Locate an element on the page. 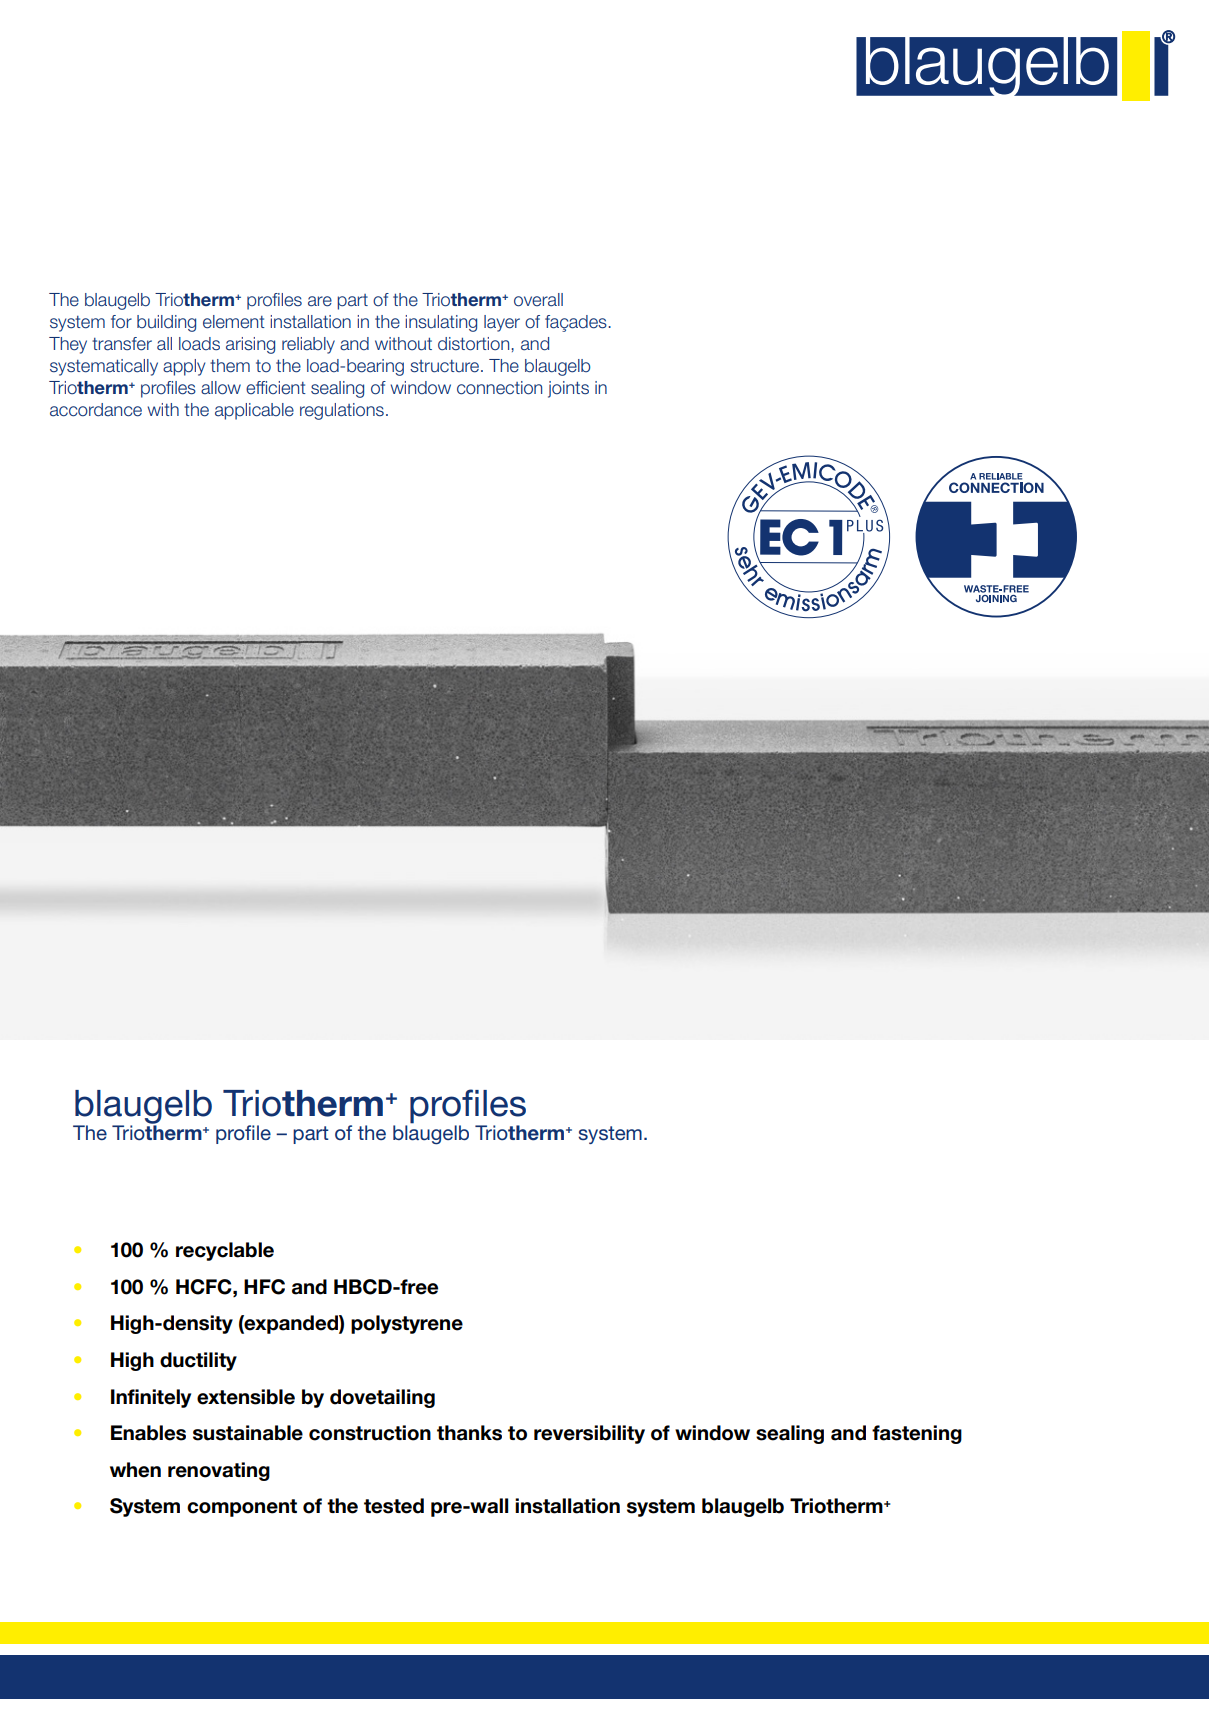 The image size is (1209, 1711). building is located at coordinates (166, 323).
